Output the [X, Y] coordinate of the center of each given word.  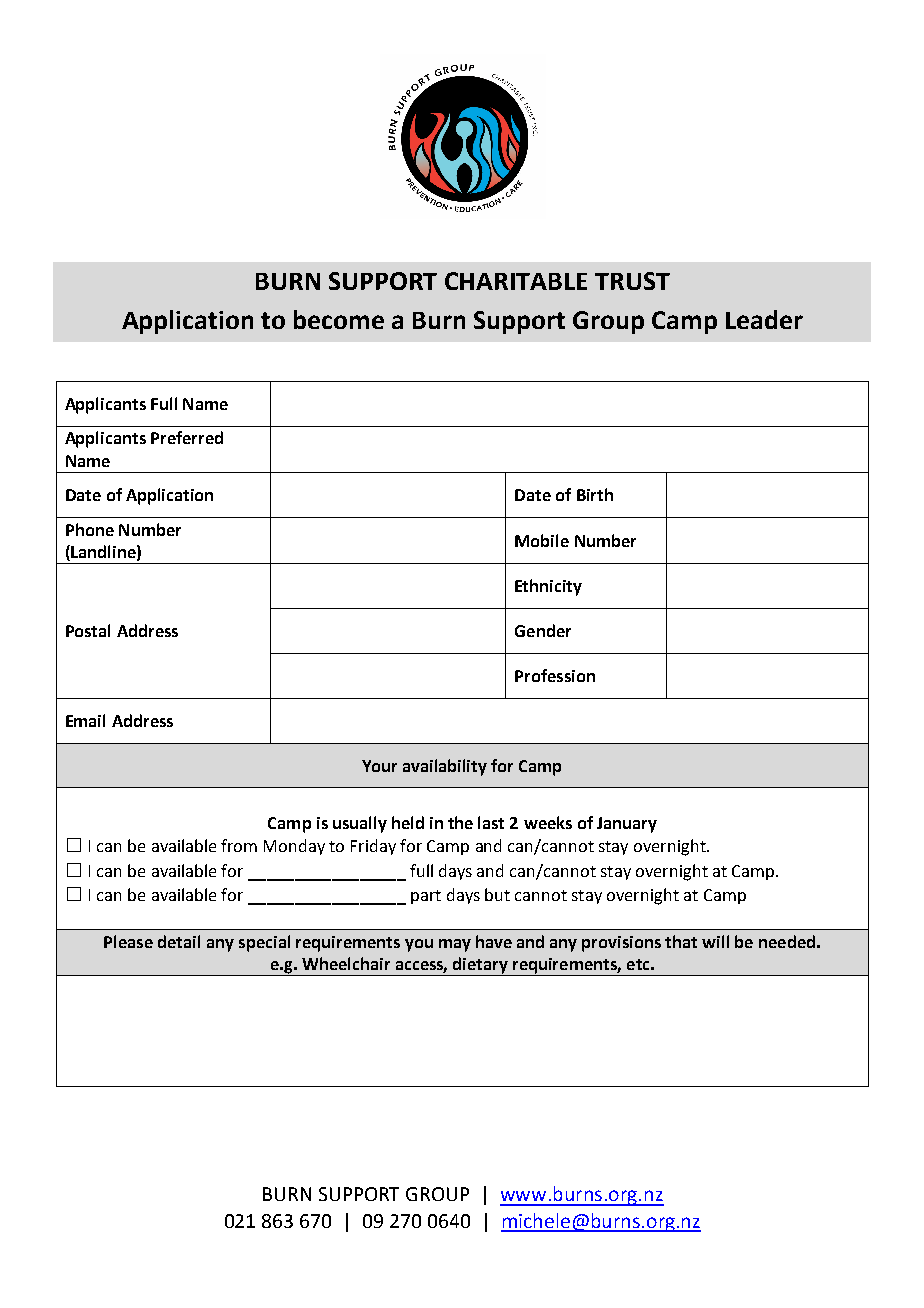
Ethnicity [548, 587]
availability [445, 767]
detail [179, 941]
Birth [595, 494]
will [715, 941]
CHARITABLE [516, 281]
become [339, 319]
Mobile [542, 540]
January [627, 825]
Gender [543, 630]
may [455, 945]
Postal [88, 630]
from [239, 845]
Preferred [187, 437]
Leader [764, 319]
